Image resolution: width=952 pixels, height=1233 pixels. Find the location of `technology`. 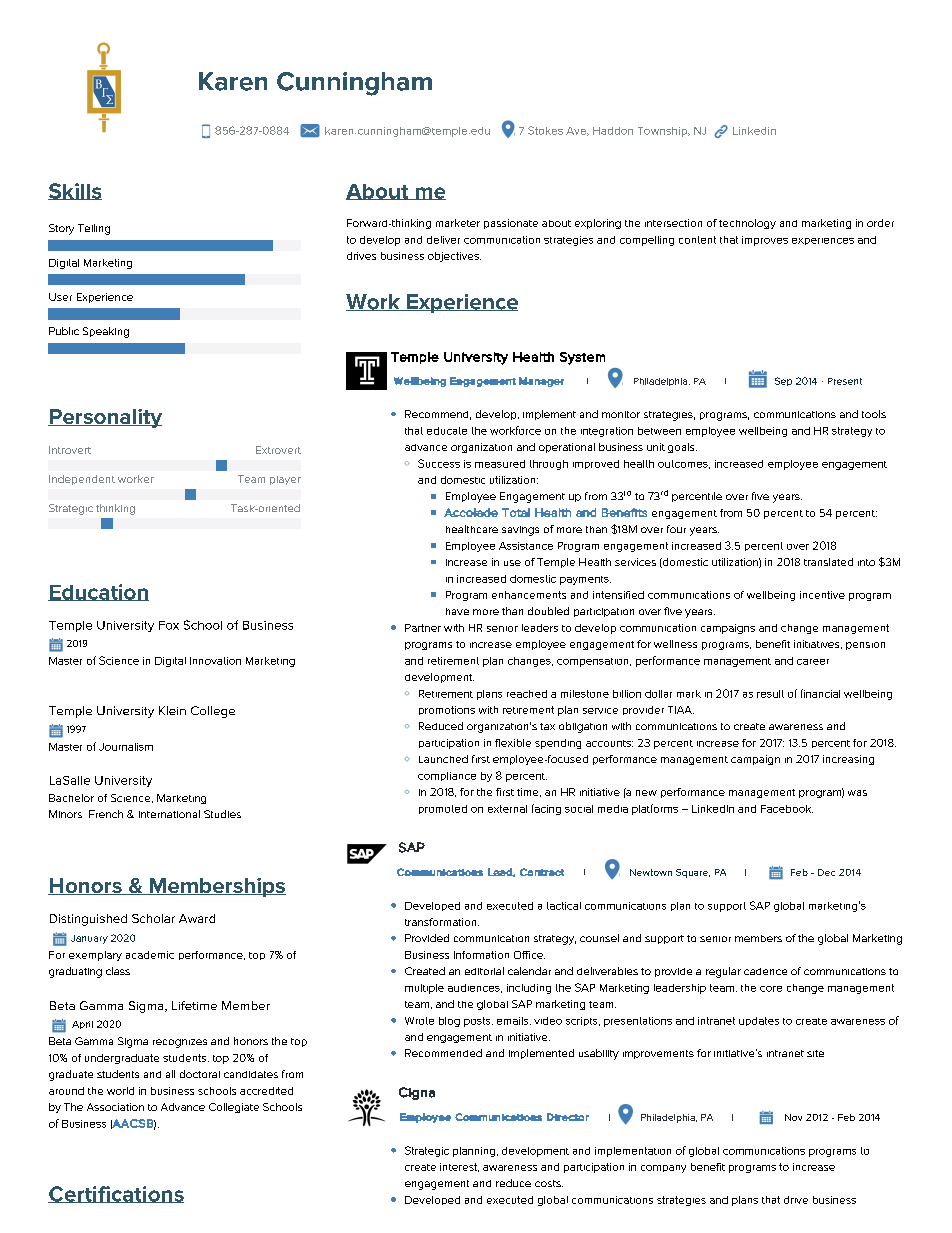

technology is located at coordinates (747, 224).
